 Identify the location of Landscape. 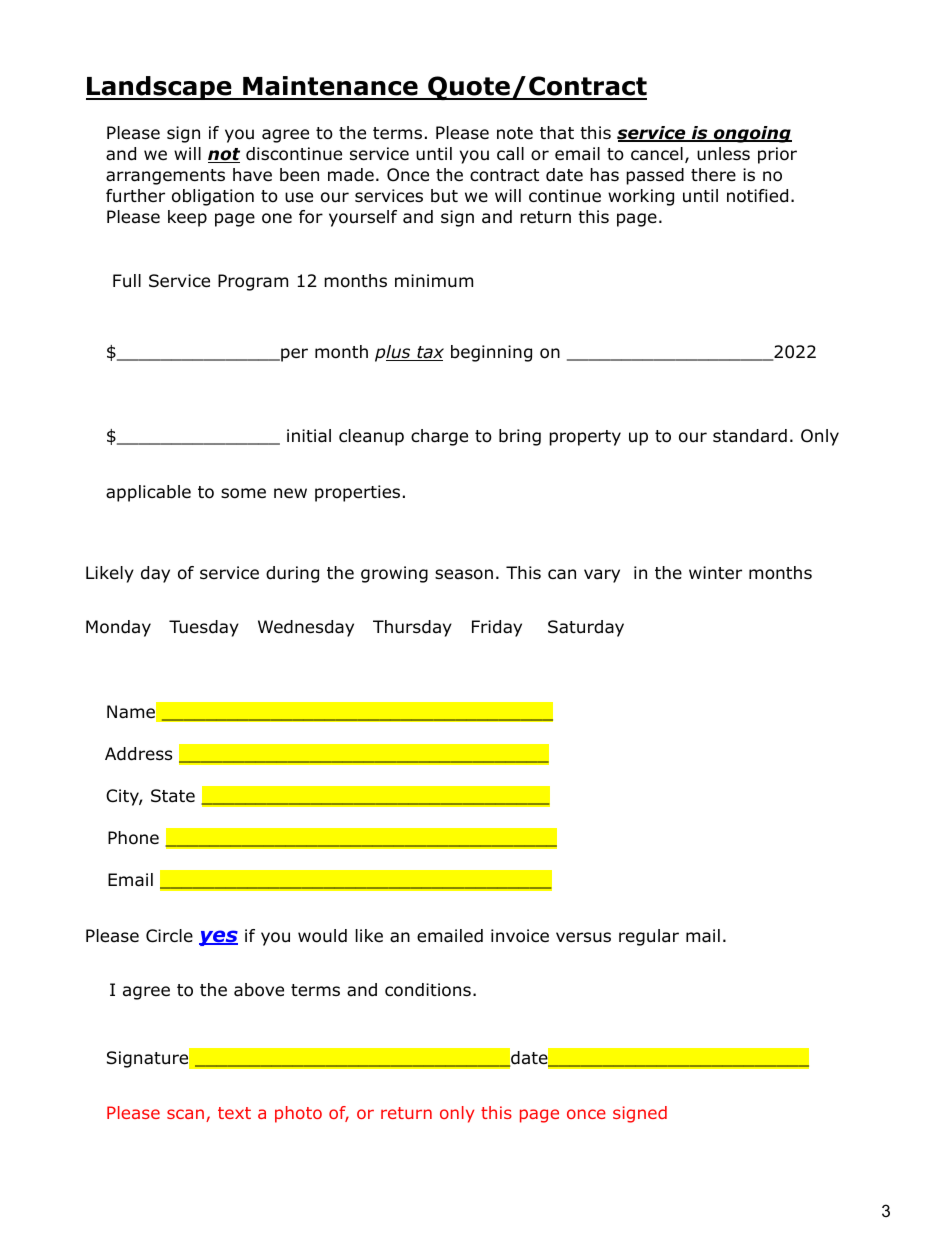
(160, 88).
